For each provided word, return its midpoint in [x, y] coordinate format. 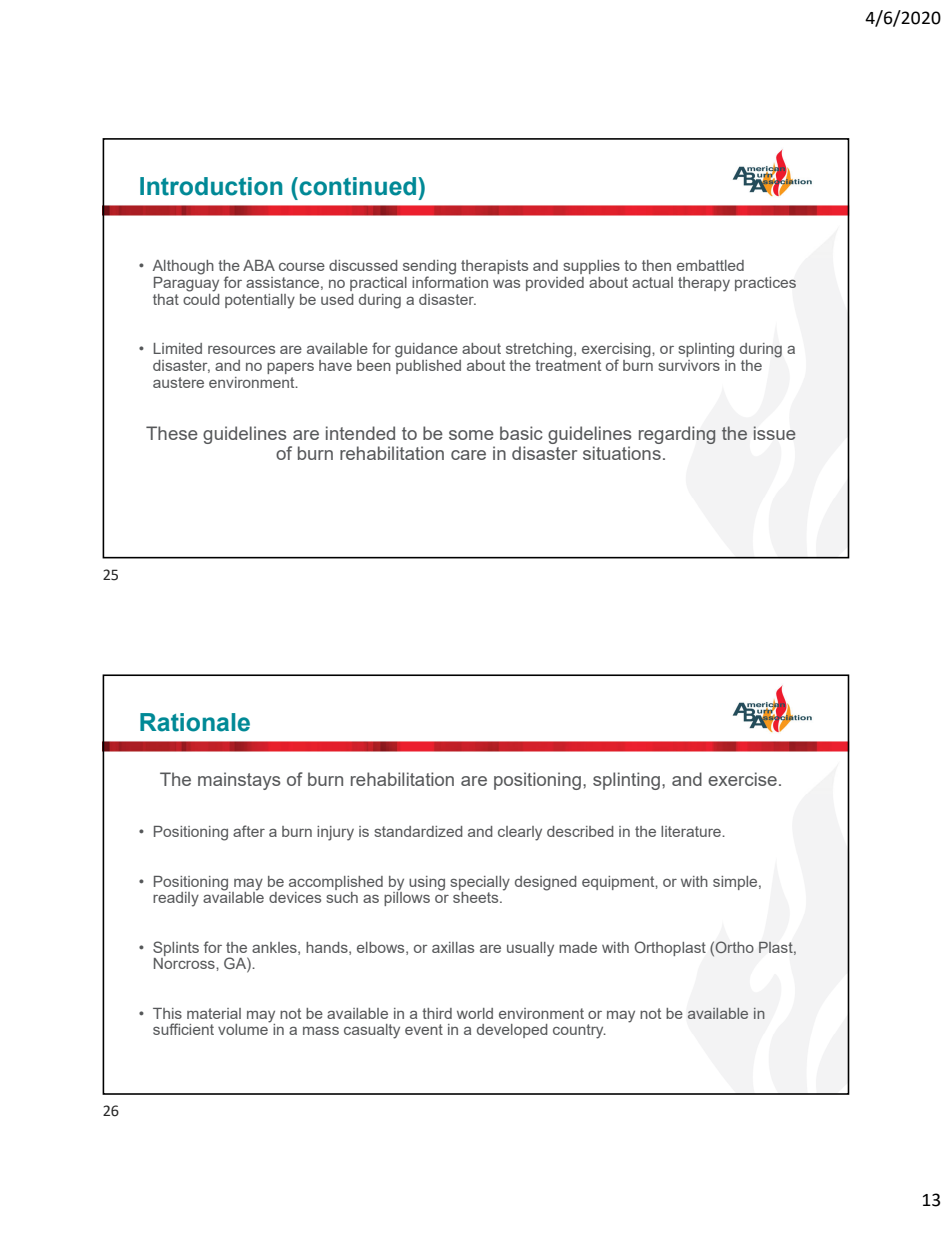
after [249, 831]
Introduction [211, 186]
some [471, 435]
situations [622, 453]
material [214, 1013]
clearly [520, 833]
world [475, 1013]
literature [692, 831]
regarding [677, 435]
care [468, 455]
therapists [494, 267]
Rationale [195, 722]
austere [178, 382]
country [579, 1031]
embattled [710, 265]
